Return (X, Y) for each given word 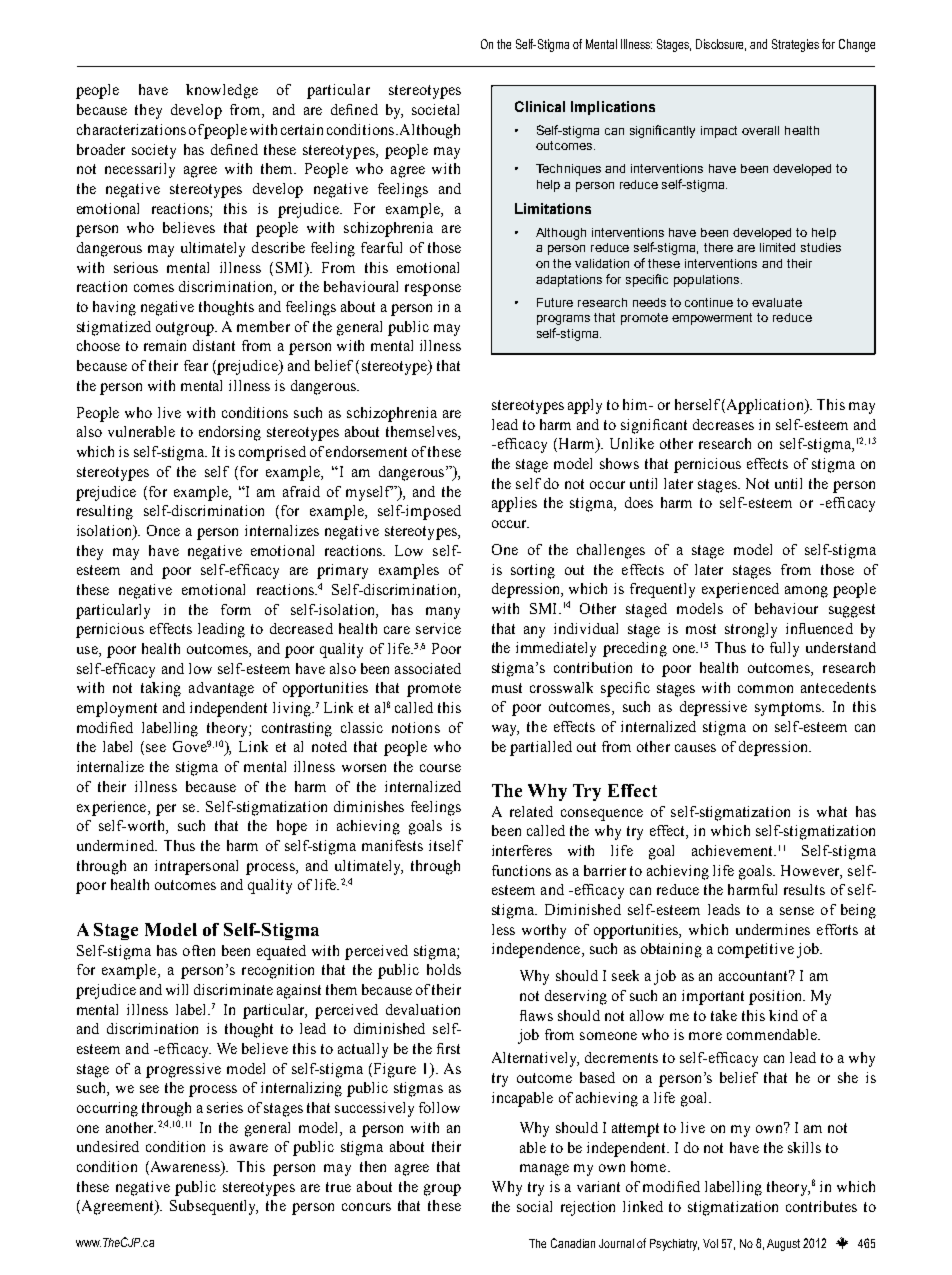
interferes (522, 850)
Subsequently (214, 1207)
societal (435, 109)
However (811, 871)
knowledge (222, 91)
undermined (116, 845)
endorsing (230, 433)
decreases (723, 424)
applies (514, 504)
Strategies (795, 45)
